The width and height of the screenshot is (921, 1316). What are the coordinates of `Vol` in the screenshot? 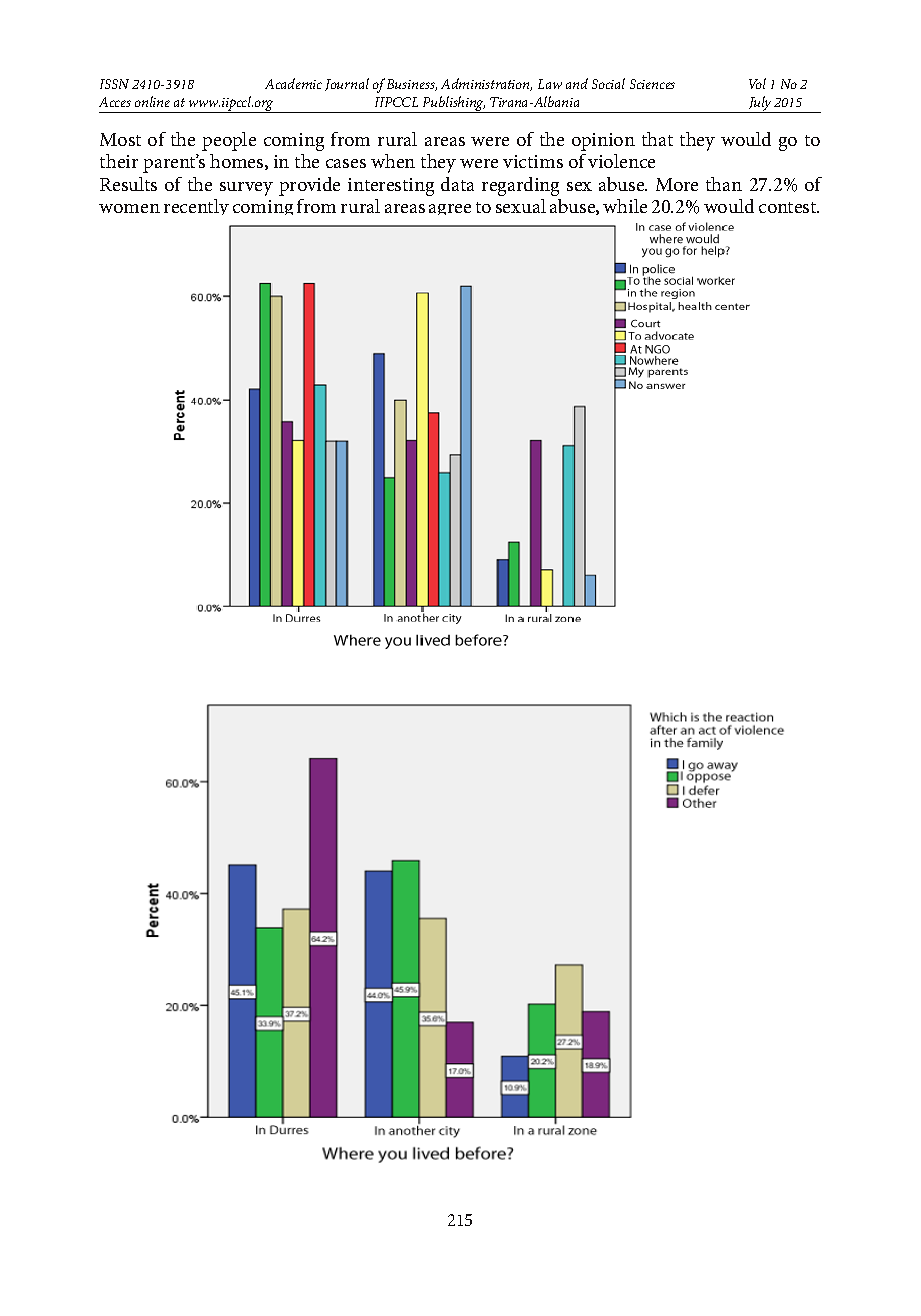 It's located at (757, 83).
